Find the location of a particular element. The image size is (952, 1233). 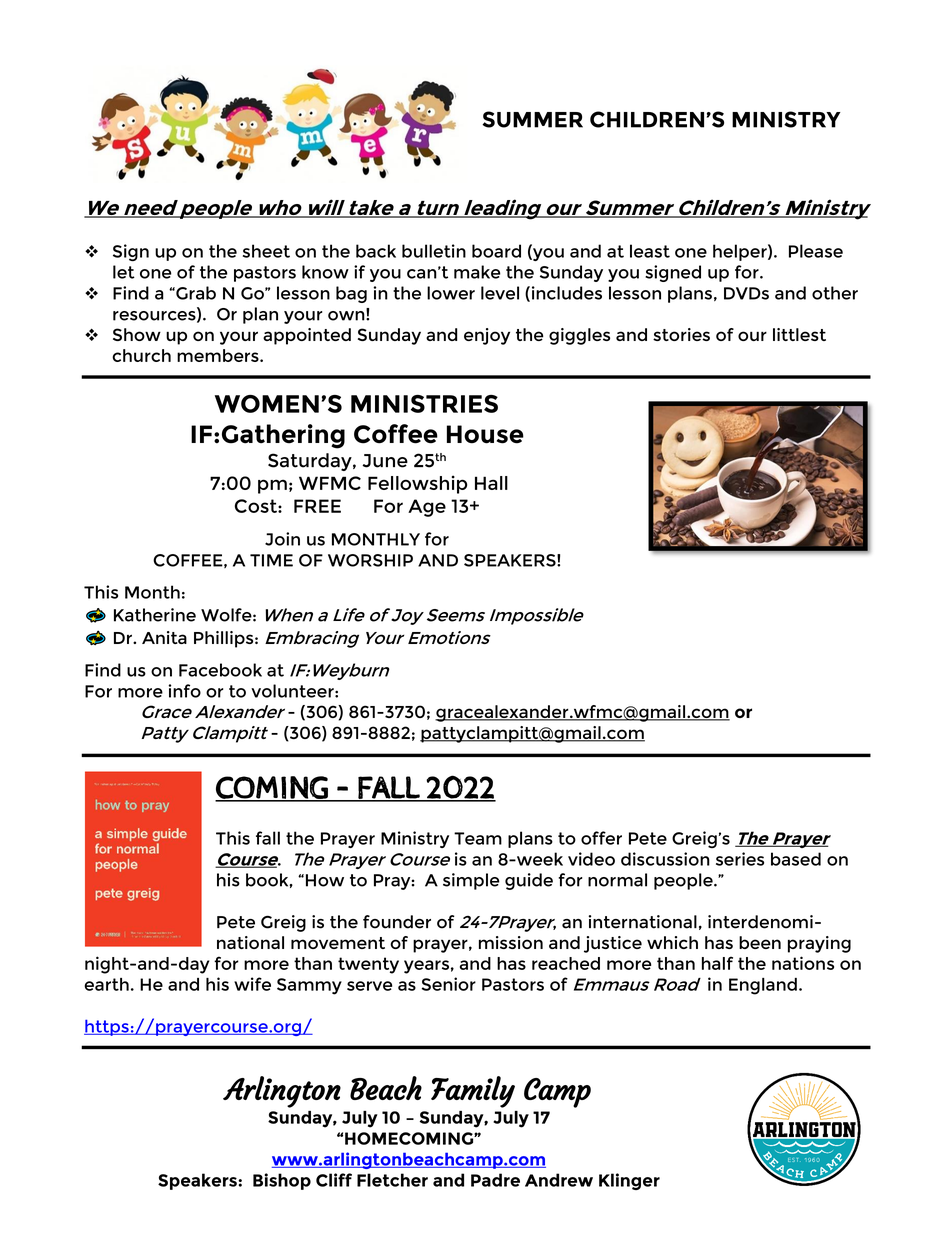

make is located at coordinates (477, 272).
